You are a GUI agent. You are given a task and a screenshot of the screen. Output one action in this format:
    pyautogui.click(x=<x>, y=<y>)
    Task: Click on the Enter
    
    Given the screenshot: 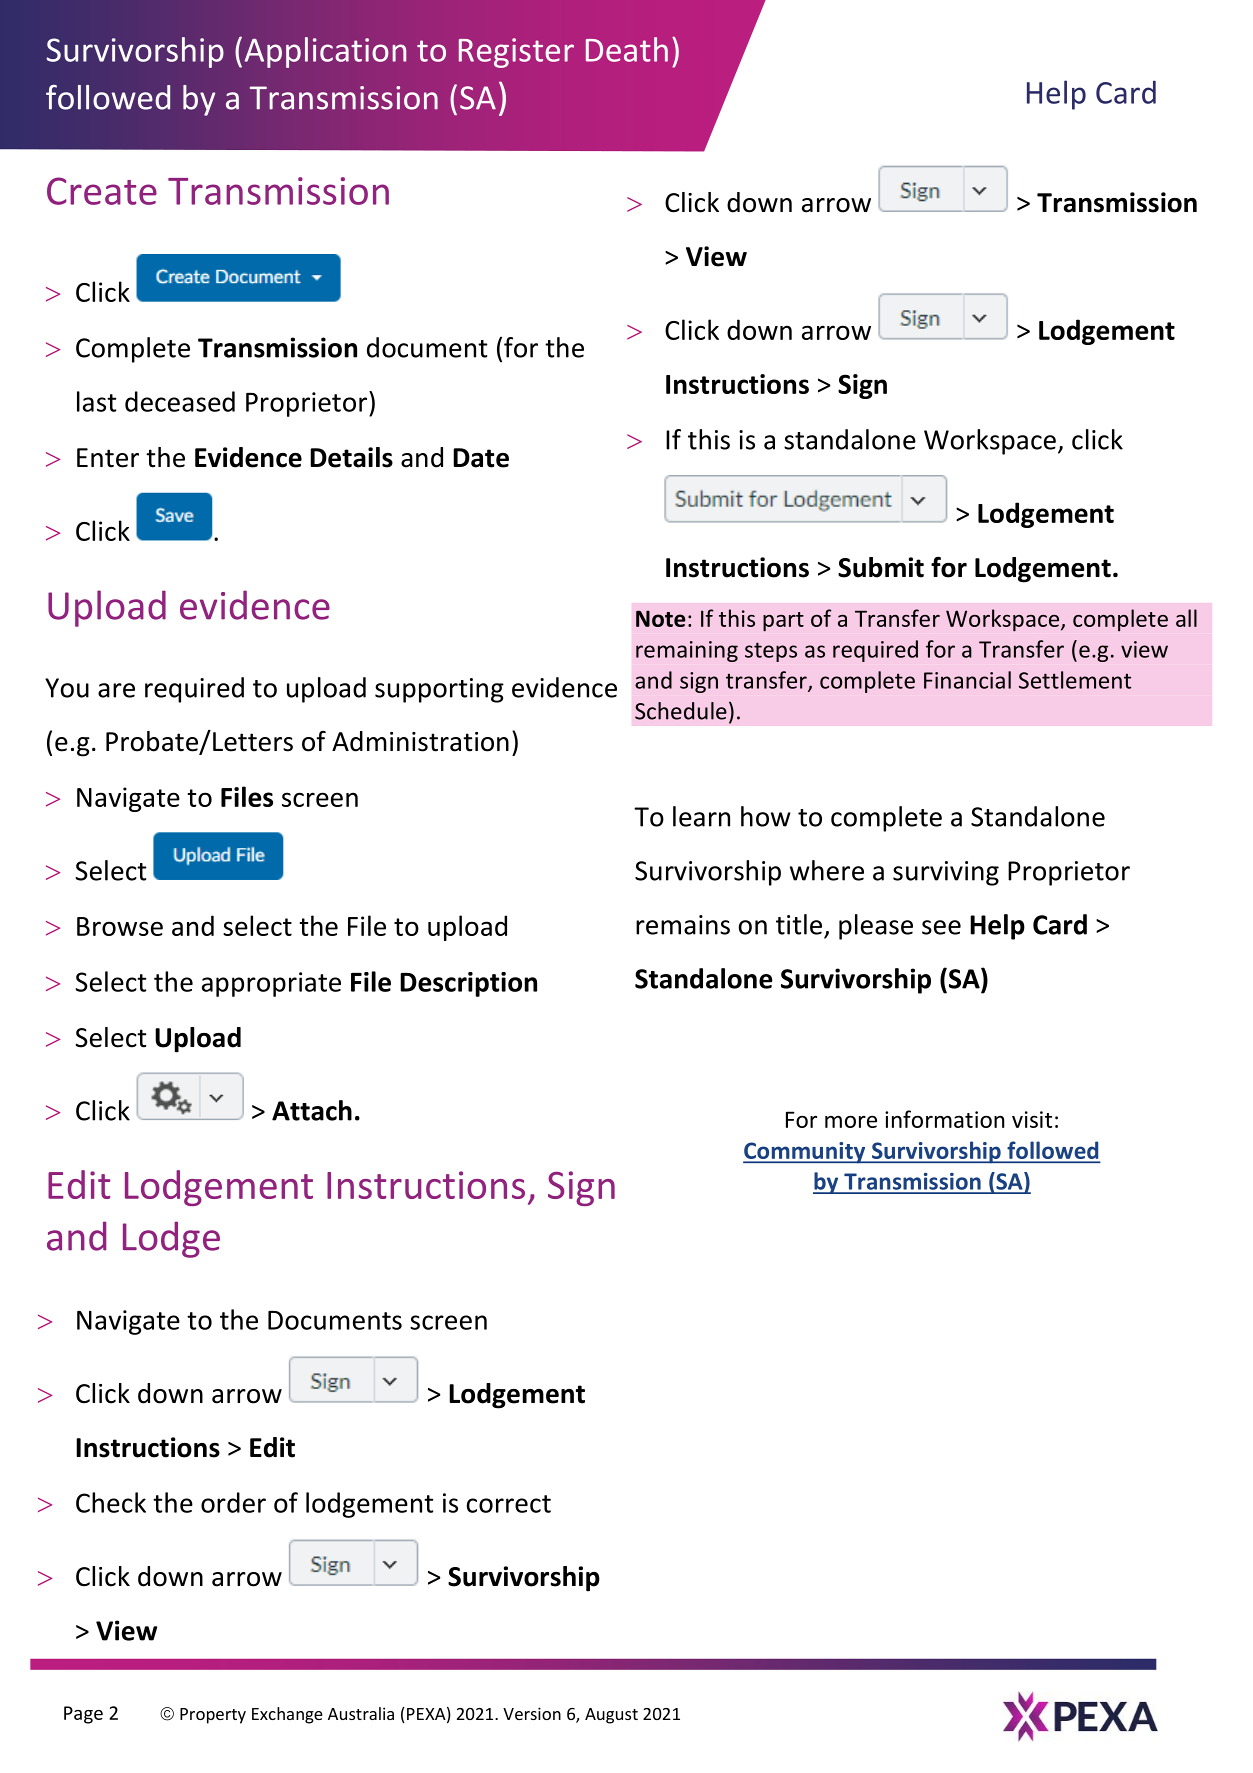 What is the action you would take?
    pyautogui.click(x=108, y=458)
